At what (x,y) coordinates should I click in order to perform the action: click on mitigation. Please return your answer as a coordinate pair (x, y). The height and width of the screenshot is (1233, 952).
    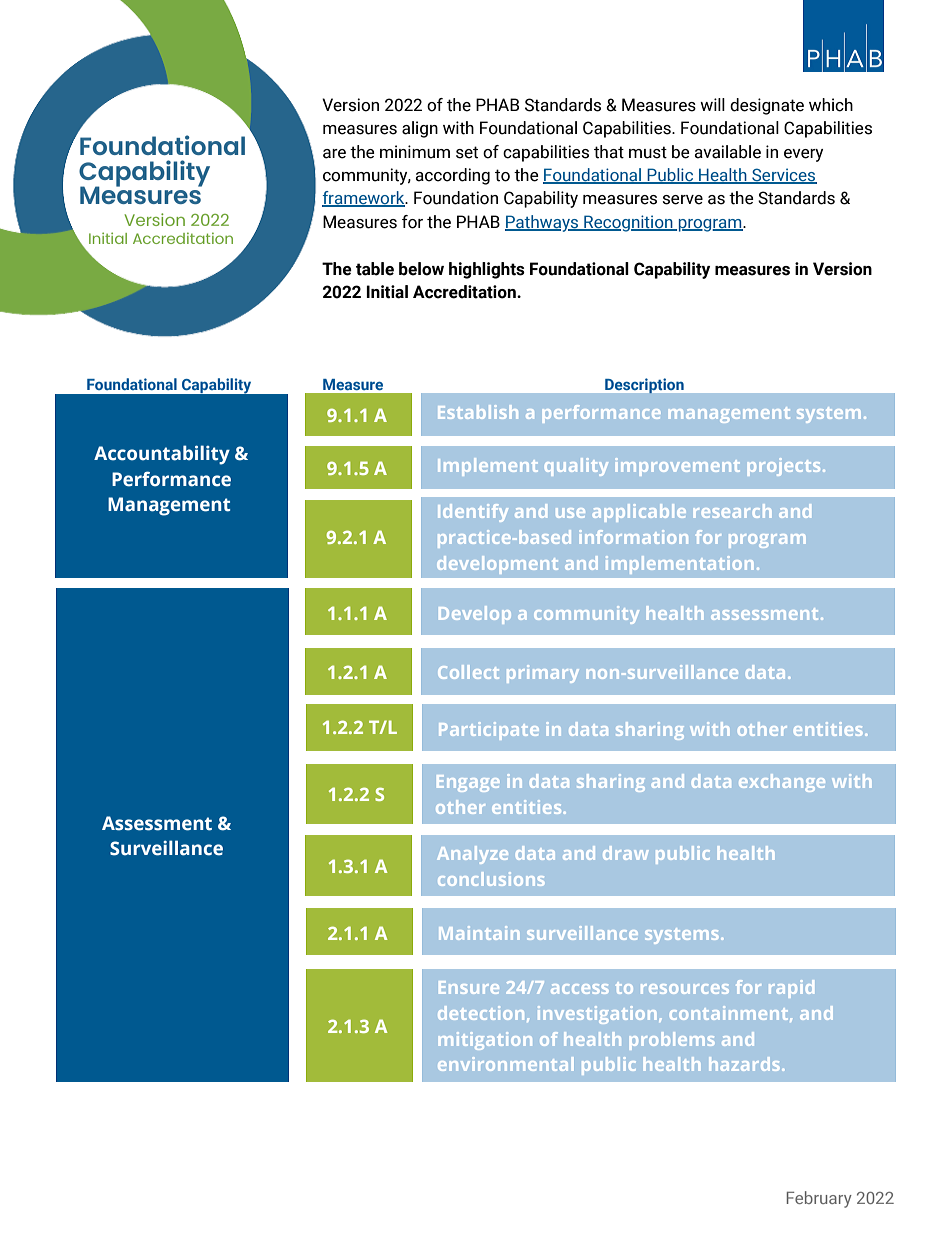
    Looking at the image, I should click on (485, 1041).
